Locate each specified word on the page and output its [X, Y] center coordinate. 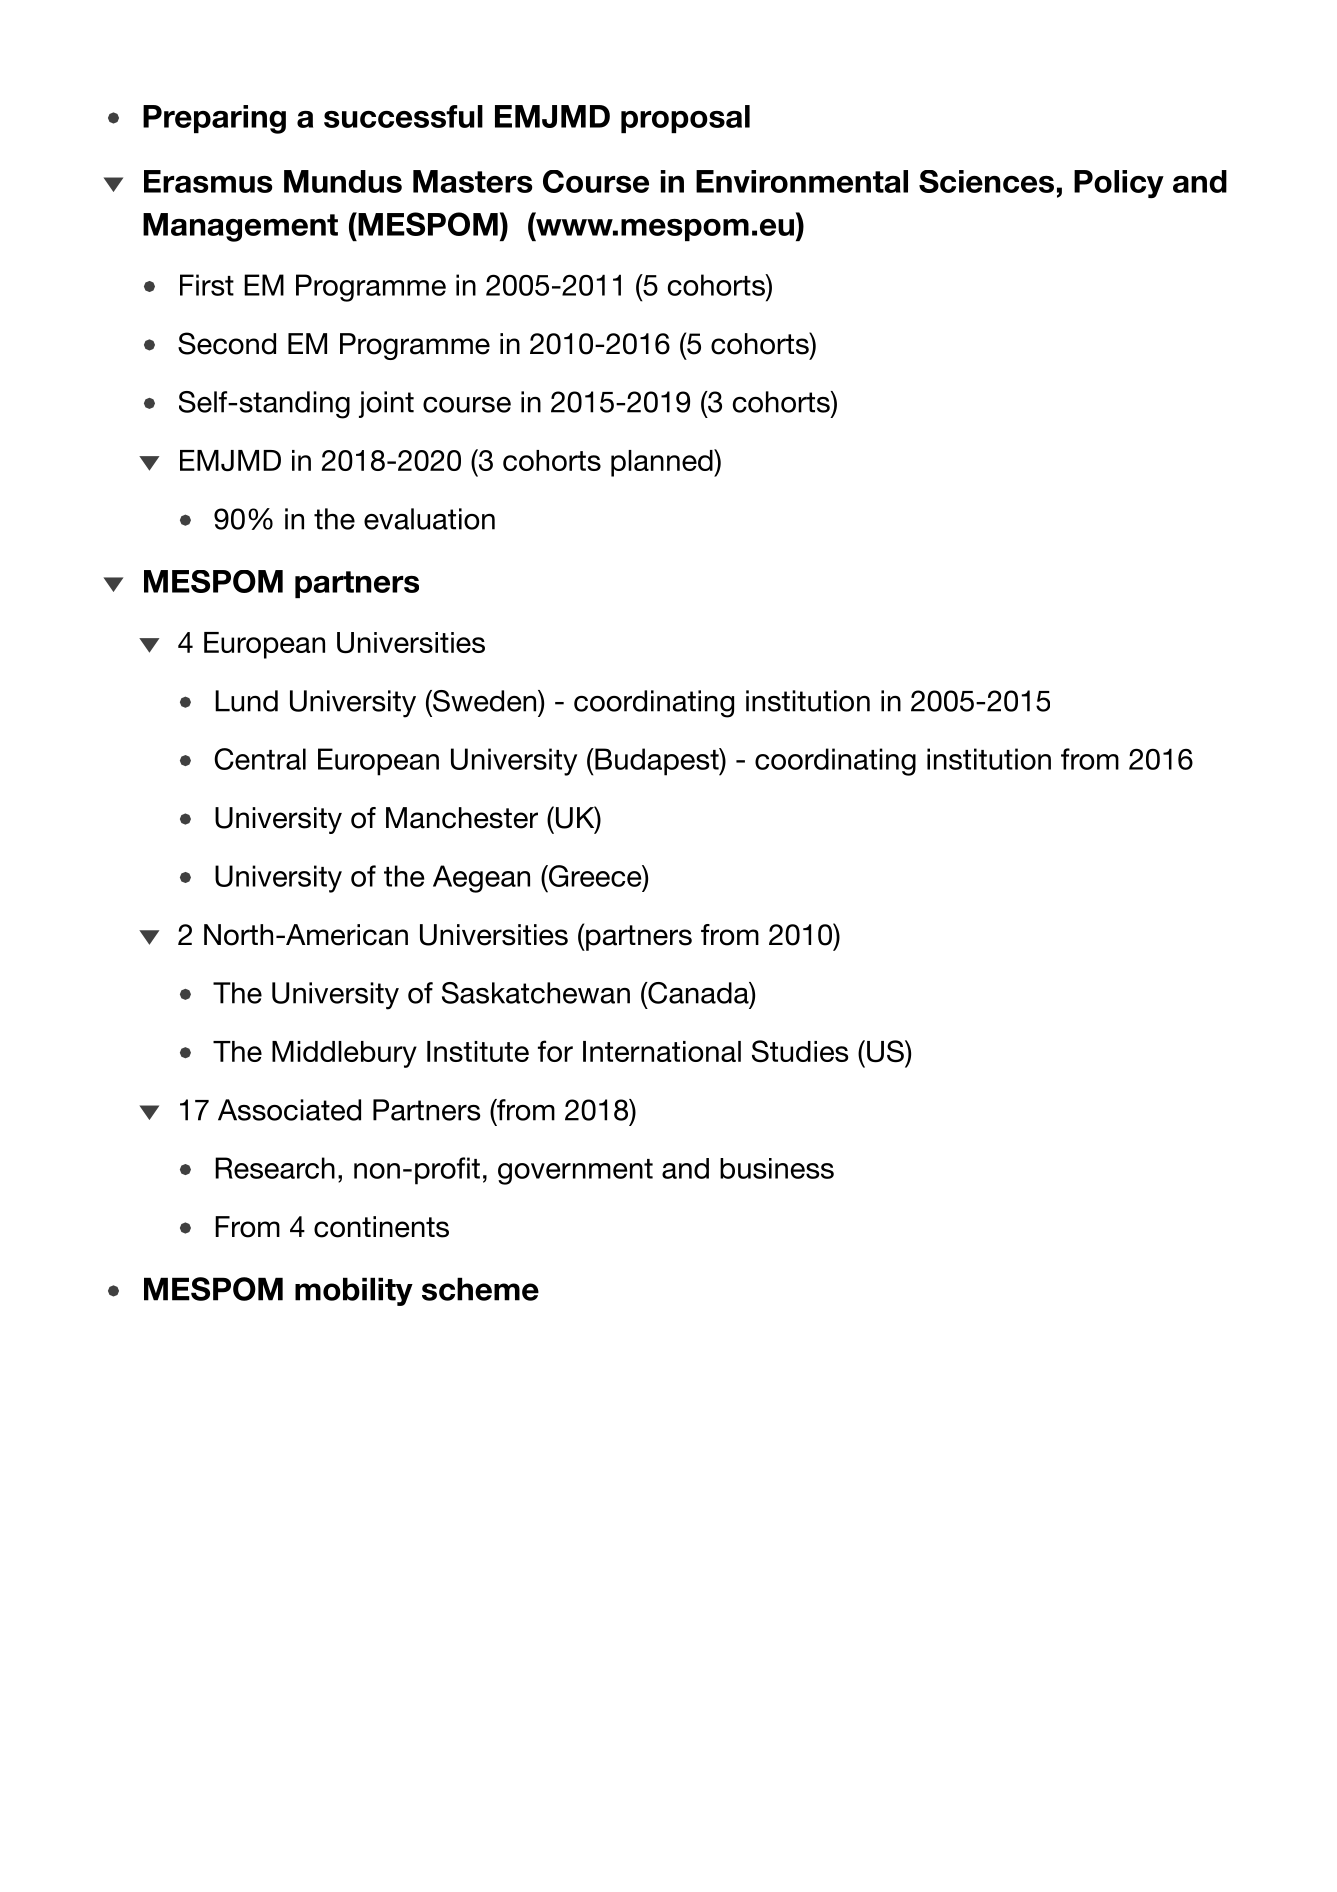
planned [663, 463]
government [575, 1172]
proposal [685, 119]
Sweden [485, 701]
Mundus [343, 181]
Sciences [986, 181]
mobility [354, 1291]
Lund [246, 701]
